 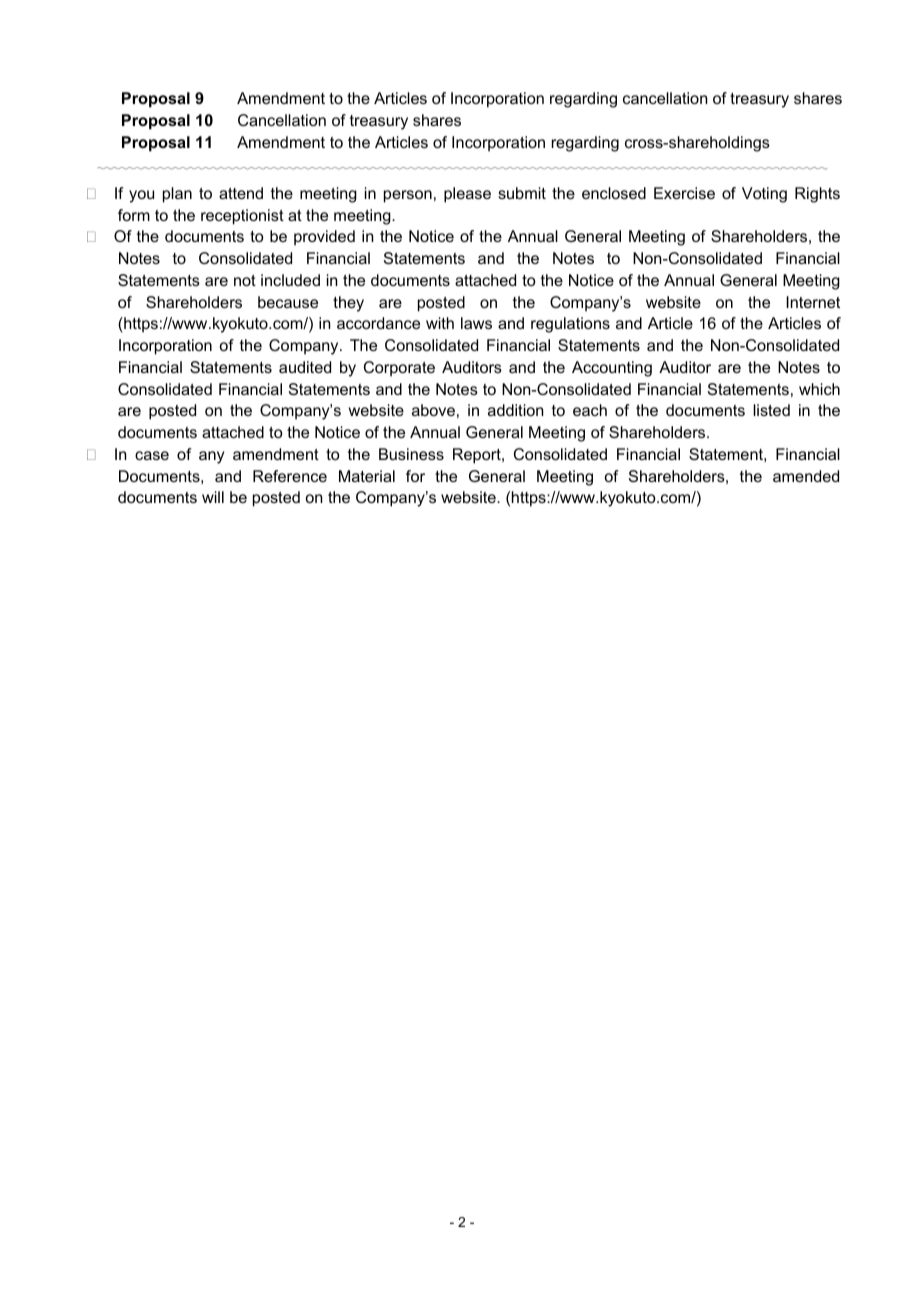 I want to click on Accounting, so click(x=612, y=369).
